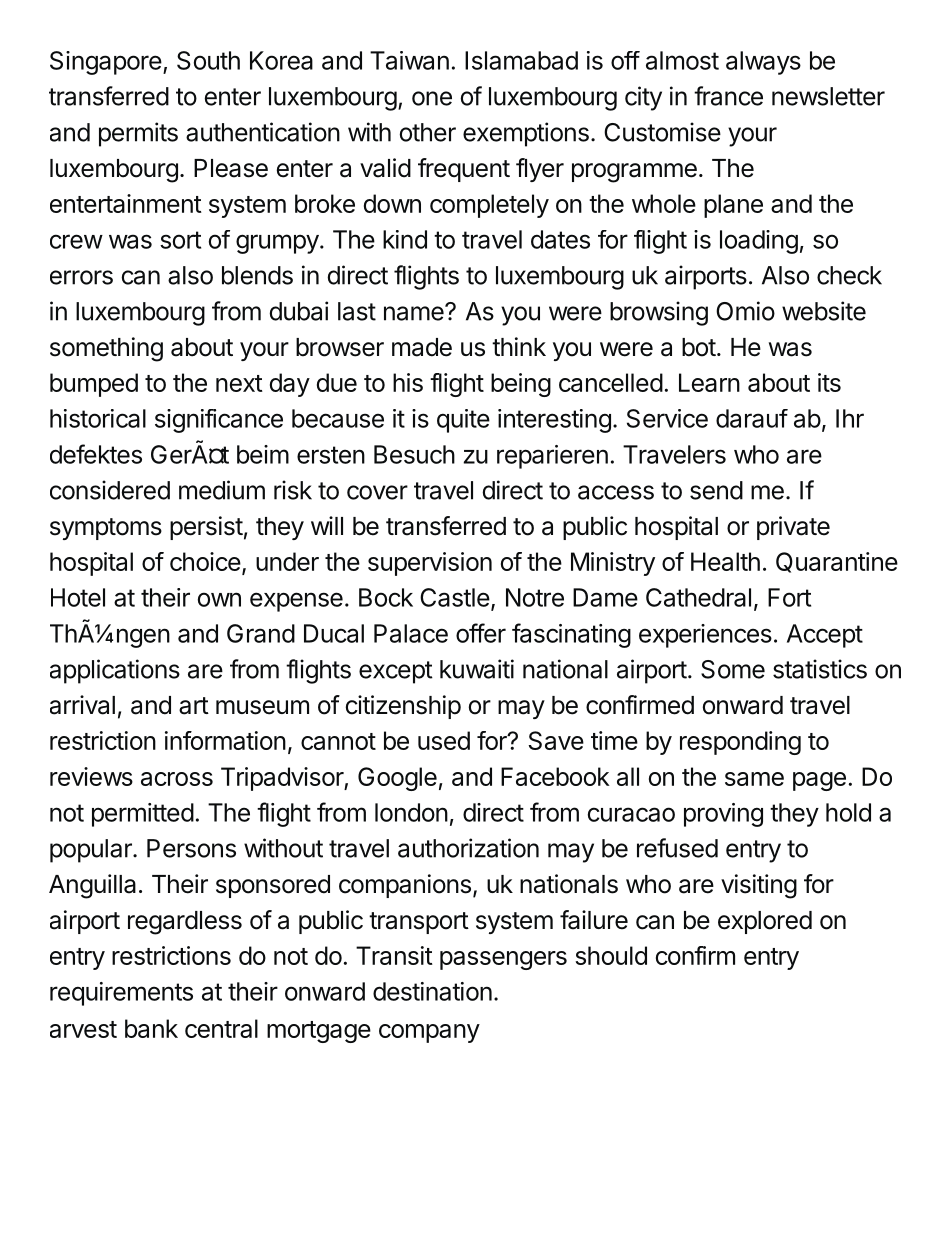 The image size is (952, 1233). Describe the element at coordinates (151, 1028) in the screenshot. I see `bank` at that location.
